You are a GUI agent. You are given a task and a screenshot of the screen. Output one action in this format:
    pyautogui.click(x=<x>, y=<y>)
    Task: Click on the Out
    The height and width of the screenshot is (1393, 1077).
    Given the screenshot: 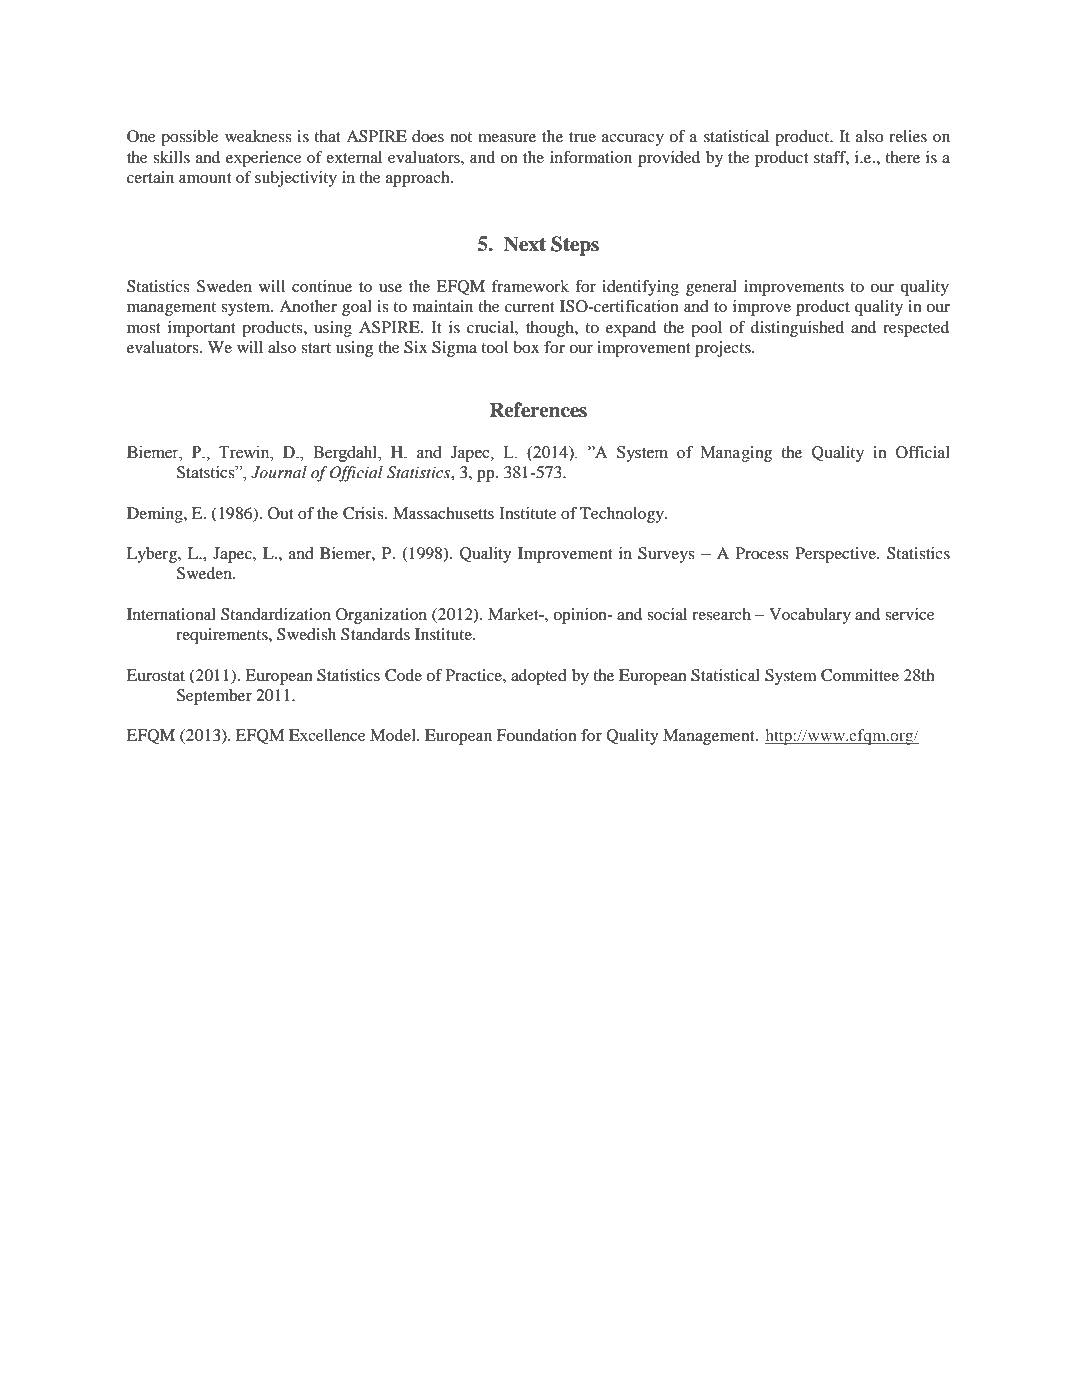 What is the action you would take?
    pyautogui.click(x=280, y=513)
